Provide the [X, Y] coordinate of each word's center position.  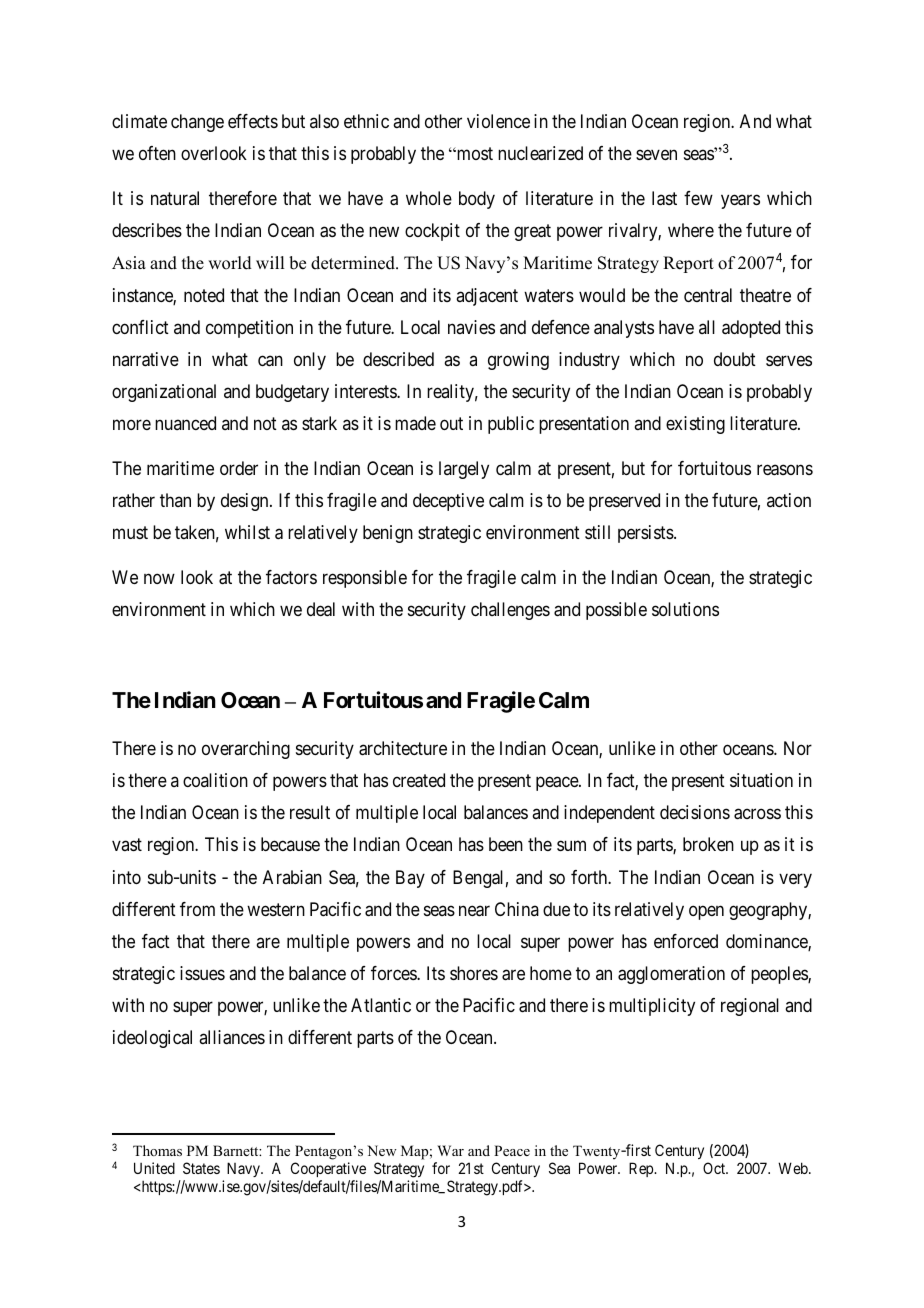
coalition [215, 780]
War [450, 1150]
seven [656, 155]
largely [464, 470]
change [197, 123]
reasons [785, 470]
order [239, 468]
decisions [695, 812]
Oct [715, 1168]
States [201, 1168]
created [419, 780]
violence [498, 121]
